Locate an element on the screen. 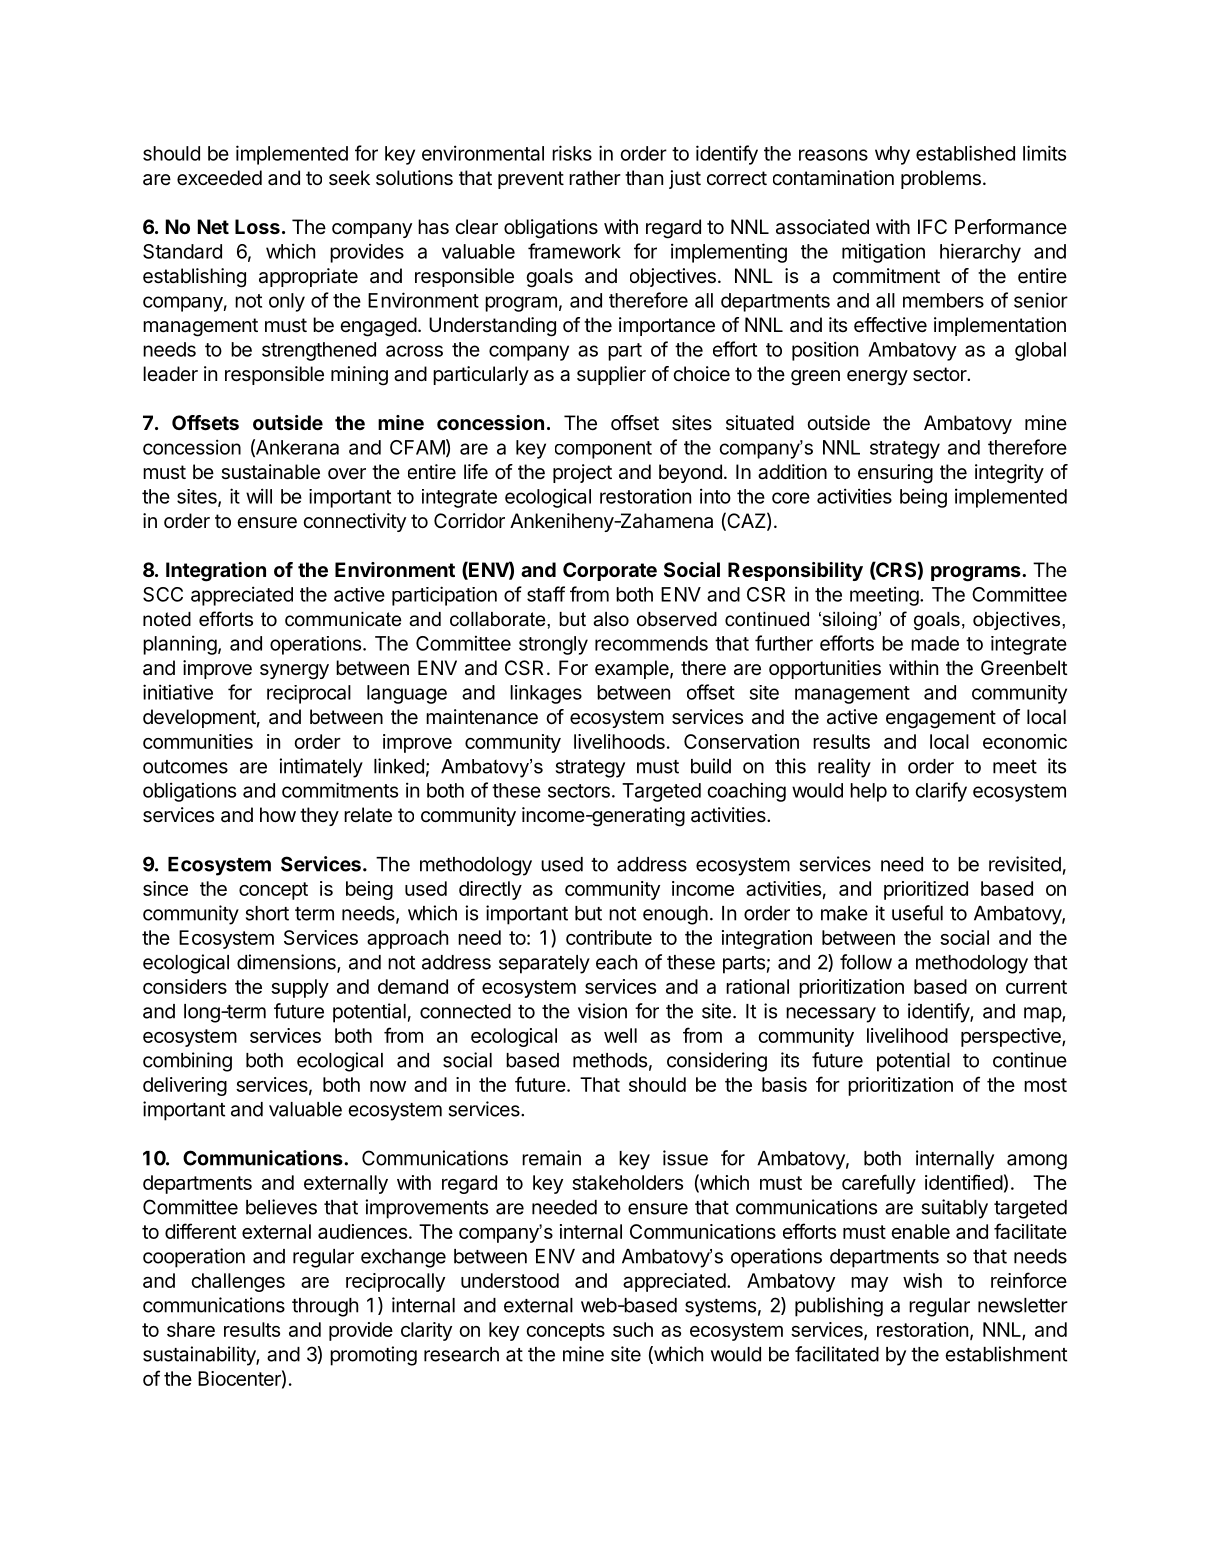  through is located at coordinates (325, 1307).
